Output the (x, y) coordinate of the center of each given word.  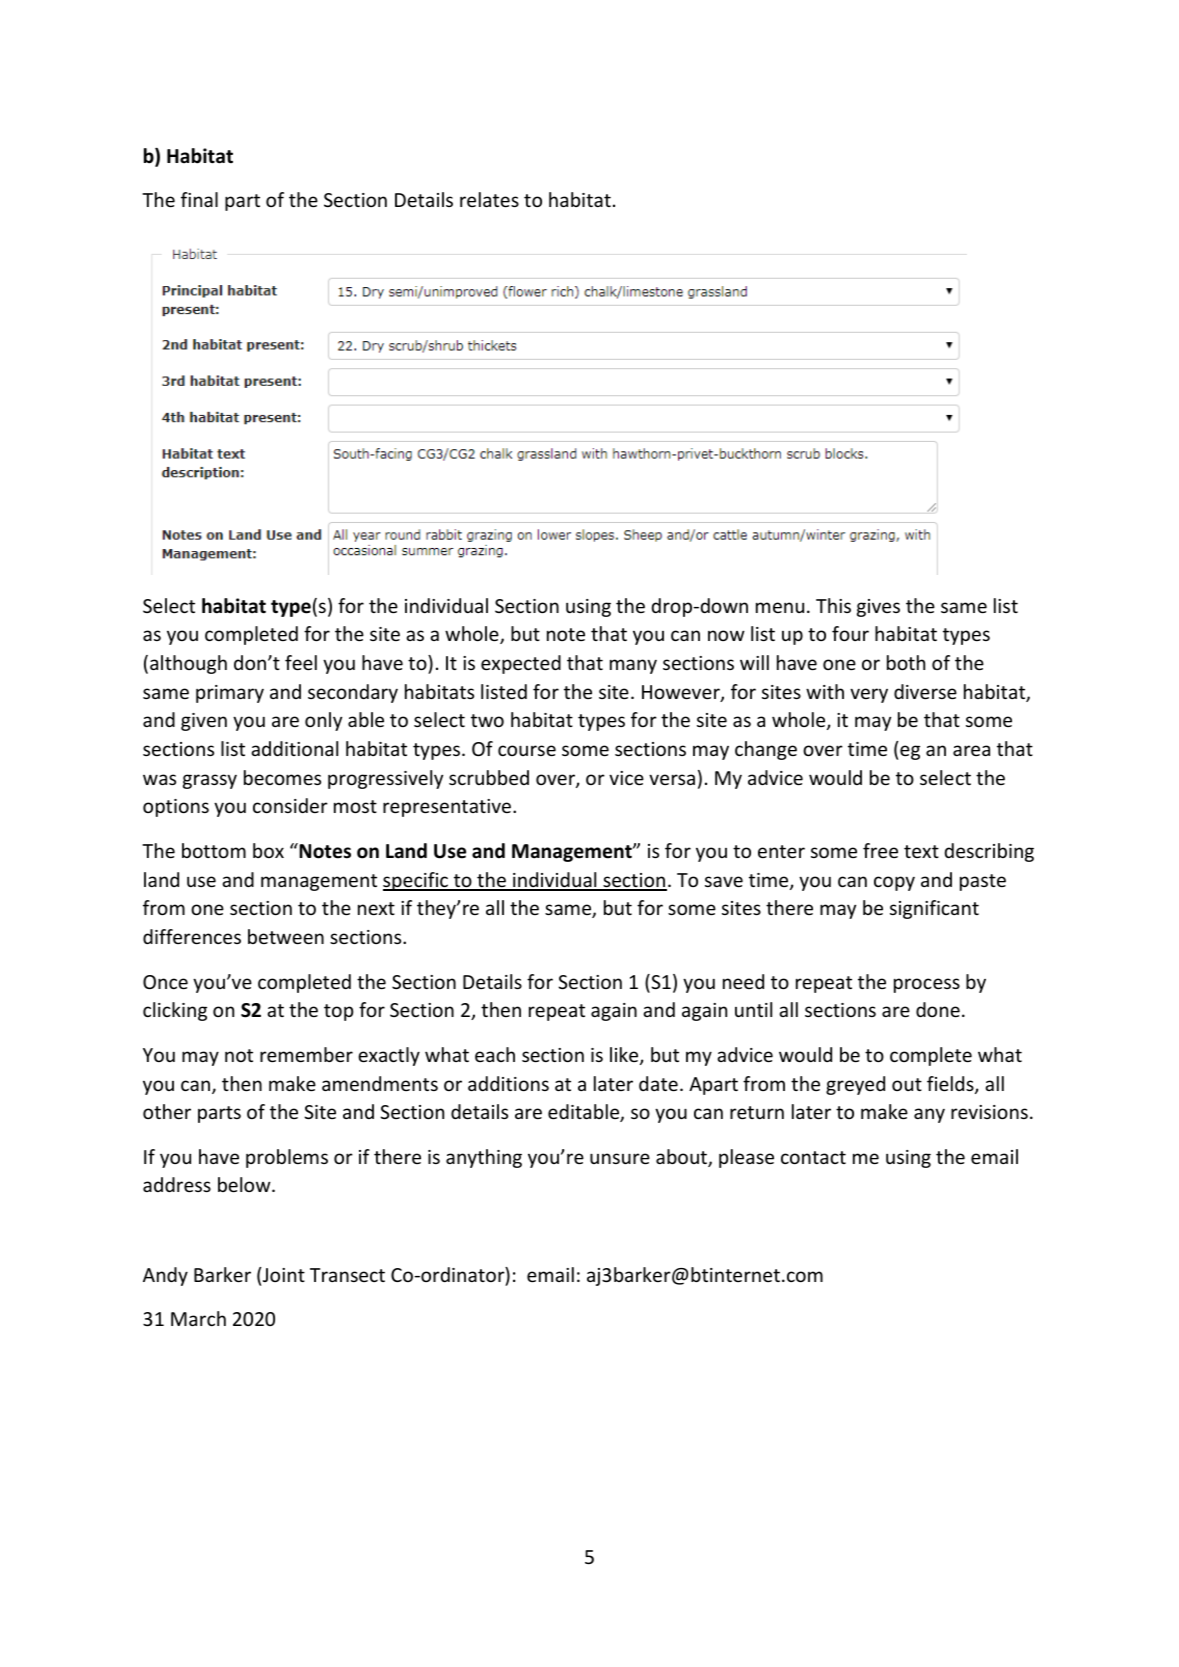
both (906, 662)
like (625, 1056)
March (198, 1318)
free (880, 850)
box (268, 850)
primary (230, 694)
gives (878, 608)
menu (780, 607)
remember (306, 1054)
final (199, 199)
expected (521, 664)
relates (489, 199)
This (833, 605)
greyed (855, 1085)
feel (301, 662)
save (724, 881)
